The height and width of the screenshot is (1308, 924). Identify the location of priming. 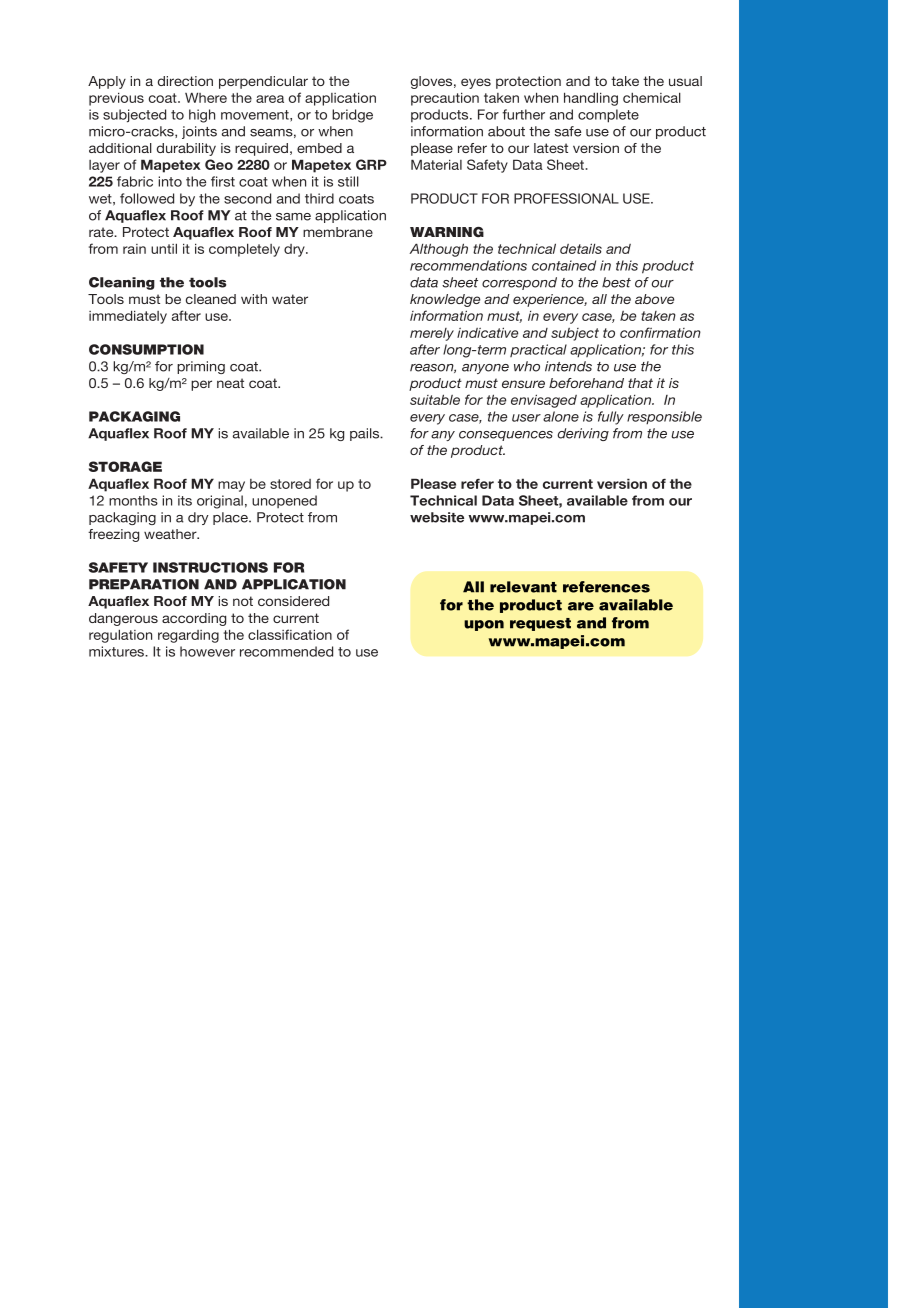
(201, 367).
